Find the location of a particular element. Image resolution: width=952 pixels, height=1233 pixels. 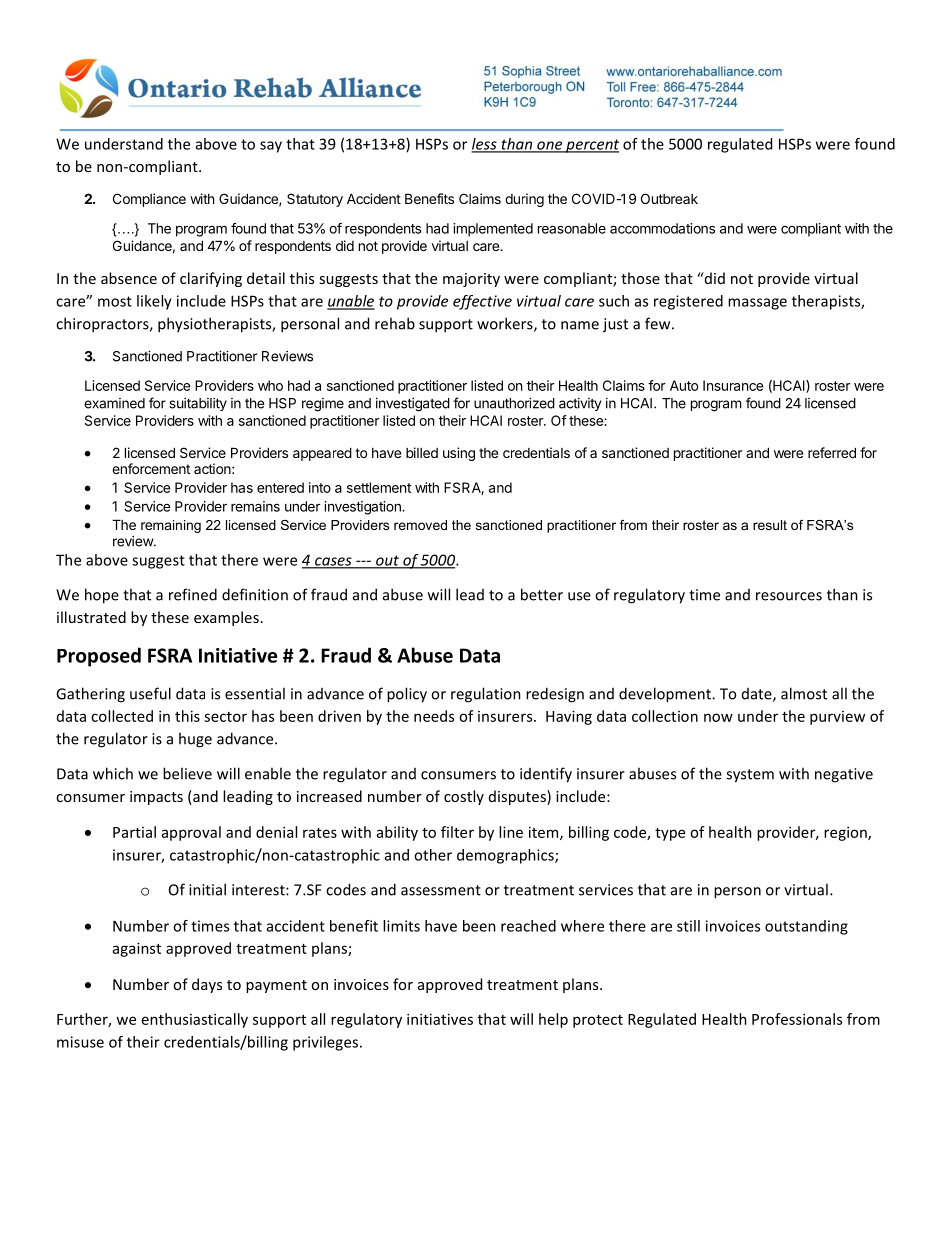

refined is located at coordinates (193, 594).
